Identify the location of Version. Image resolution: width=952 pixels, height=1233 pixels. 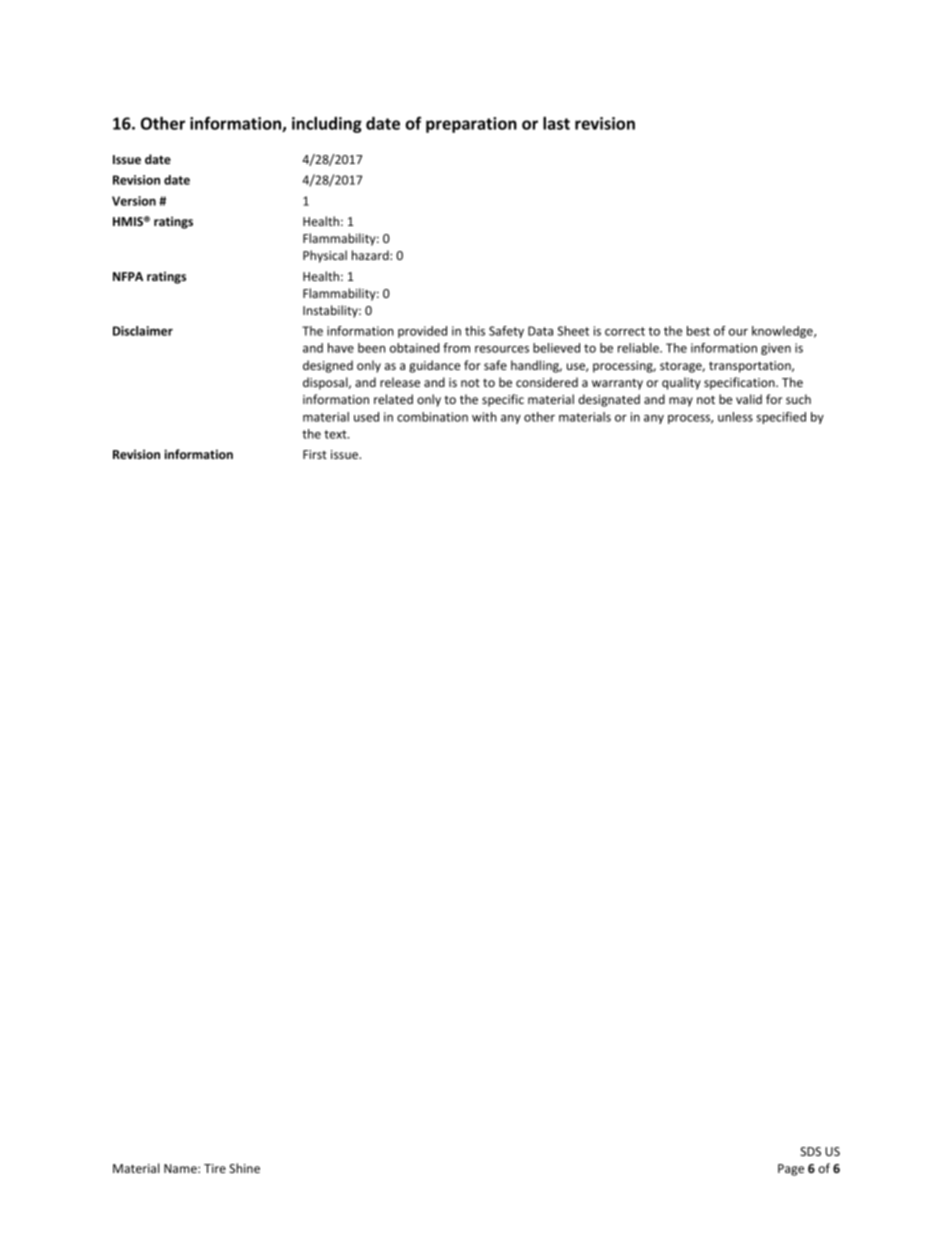
(134, 201).
